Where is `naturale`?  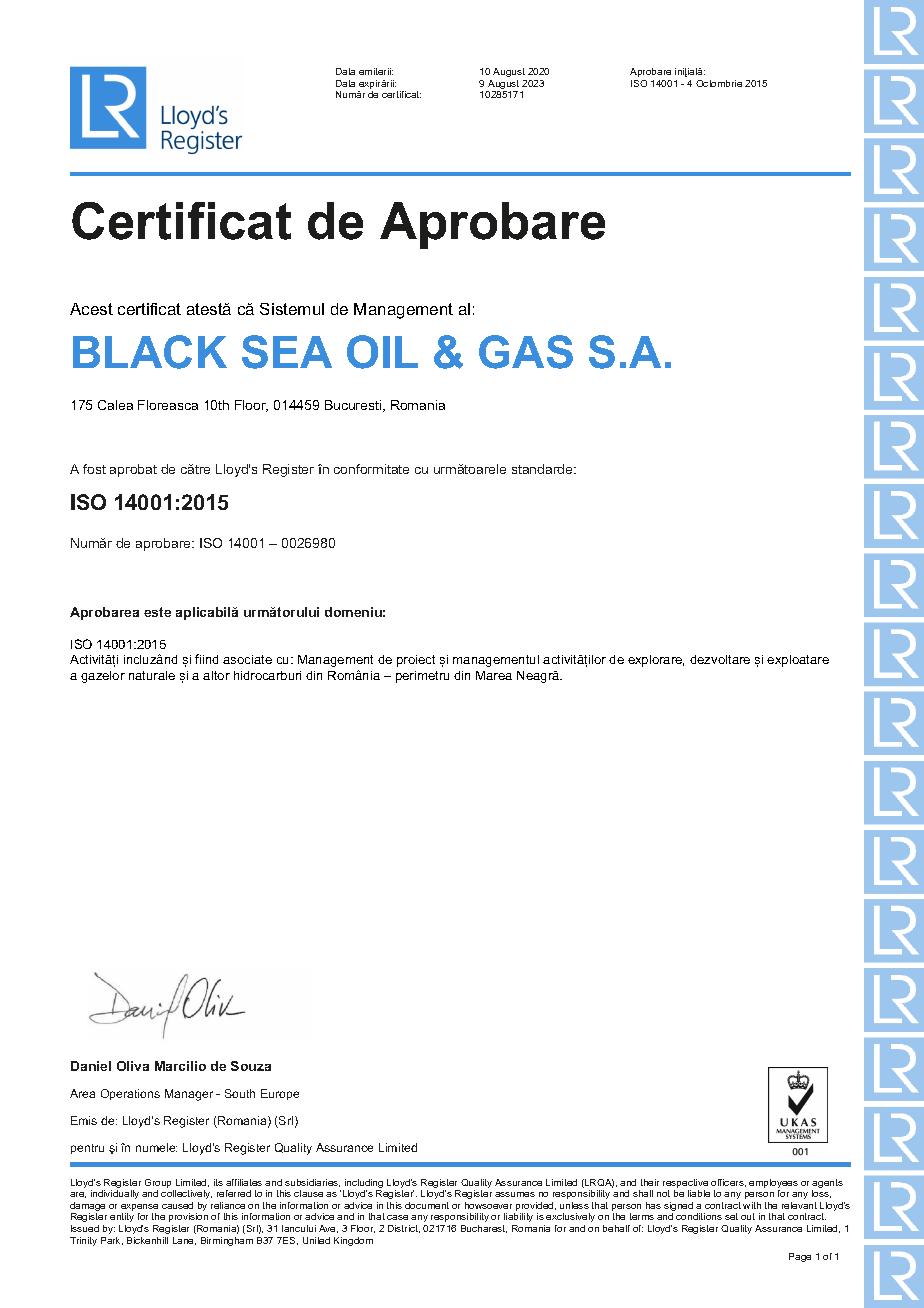 naturale is located at coordinates (152, 675).
